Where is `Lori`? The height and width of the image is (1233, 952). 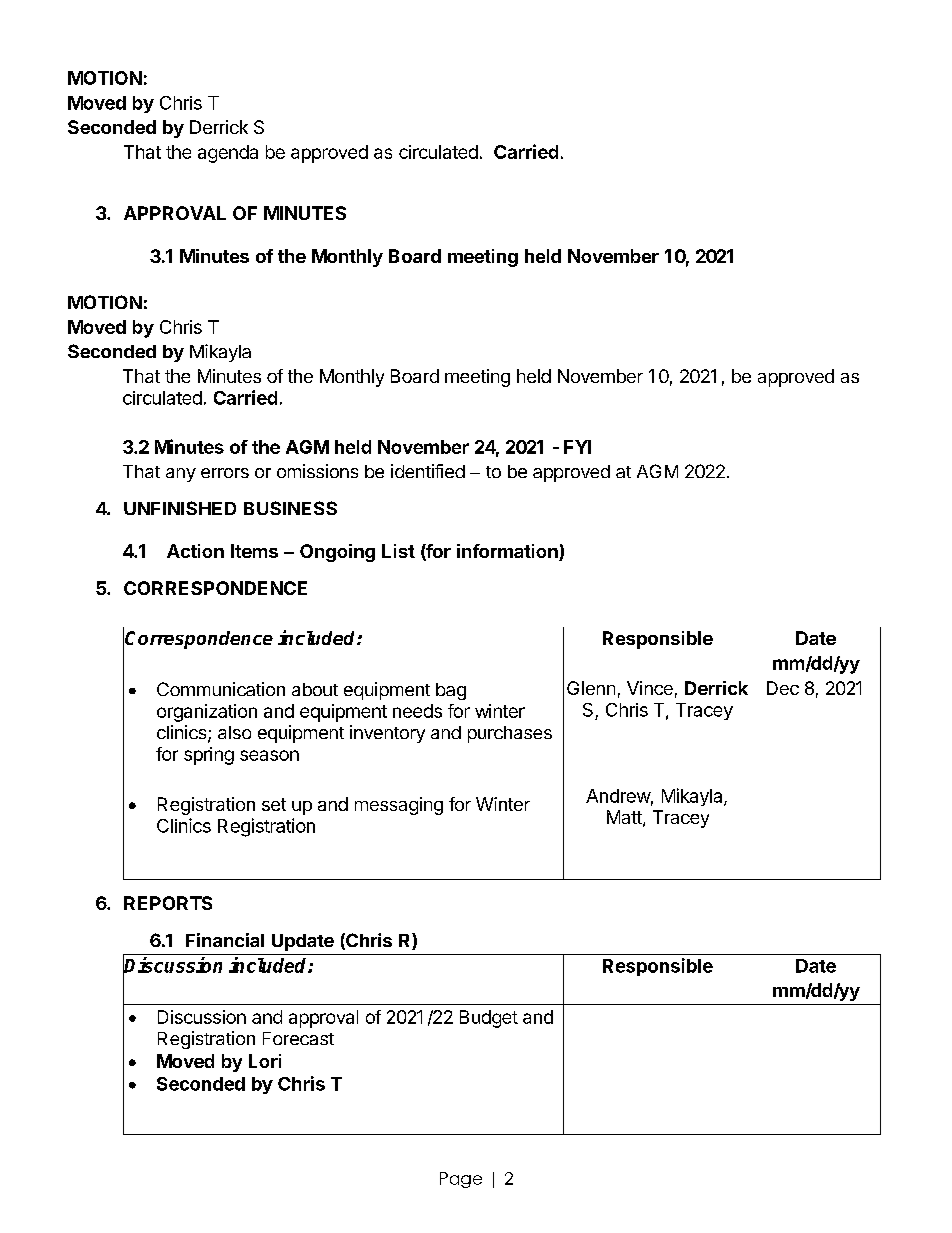 Lori is located at coordinates (265, 1061).
